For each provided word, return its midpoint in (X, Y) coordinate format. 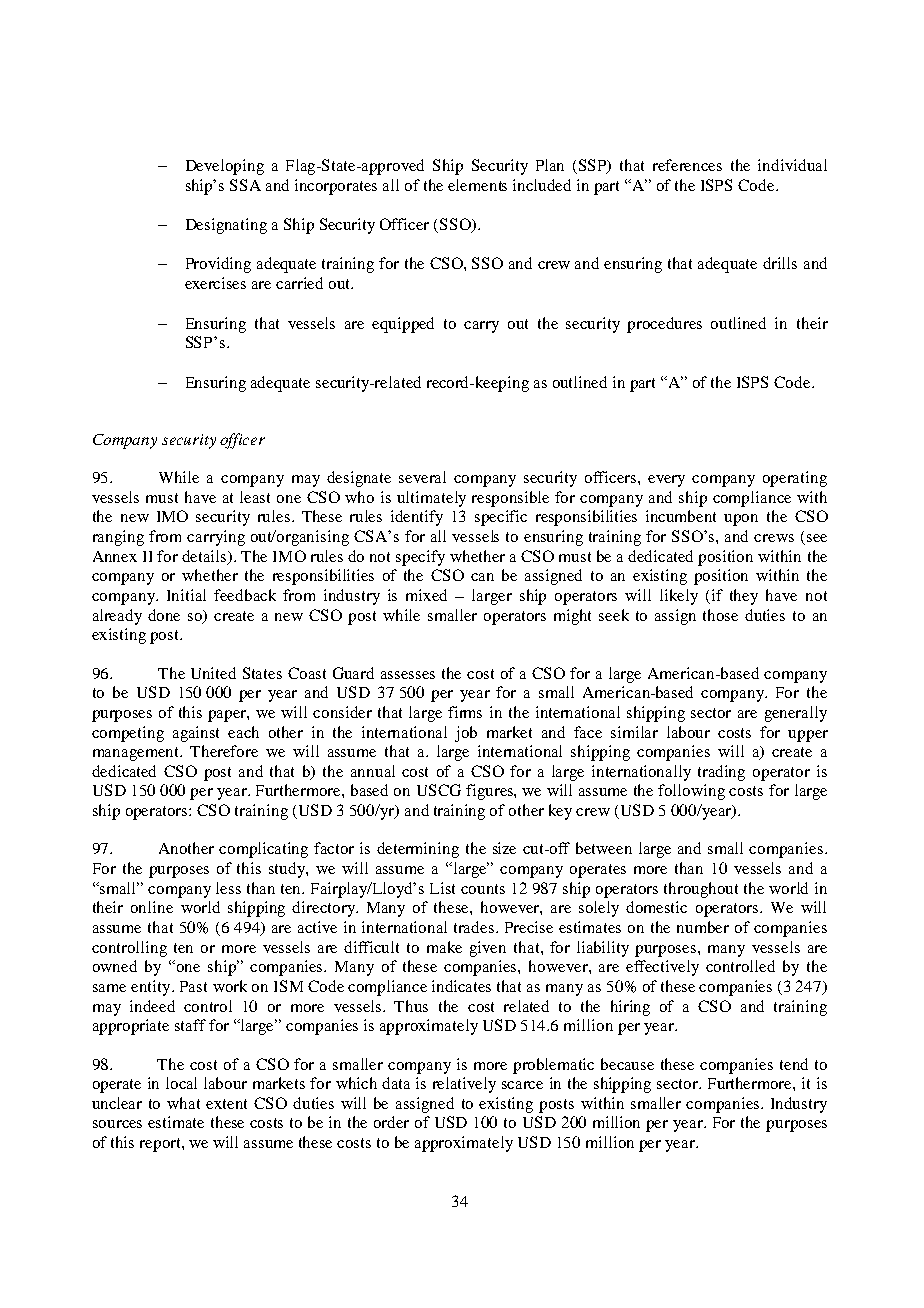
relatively (464, 1085)
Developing (225, 167)
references (687, 165)
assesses (408, 675)
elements (477, 185)
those (720, 615)
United (213, 673)
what (183, 1103)
